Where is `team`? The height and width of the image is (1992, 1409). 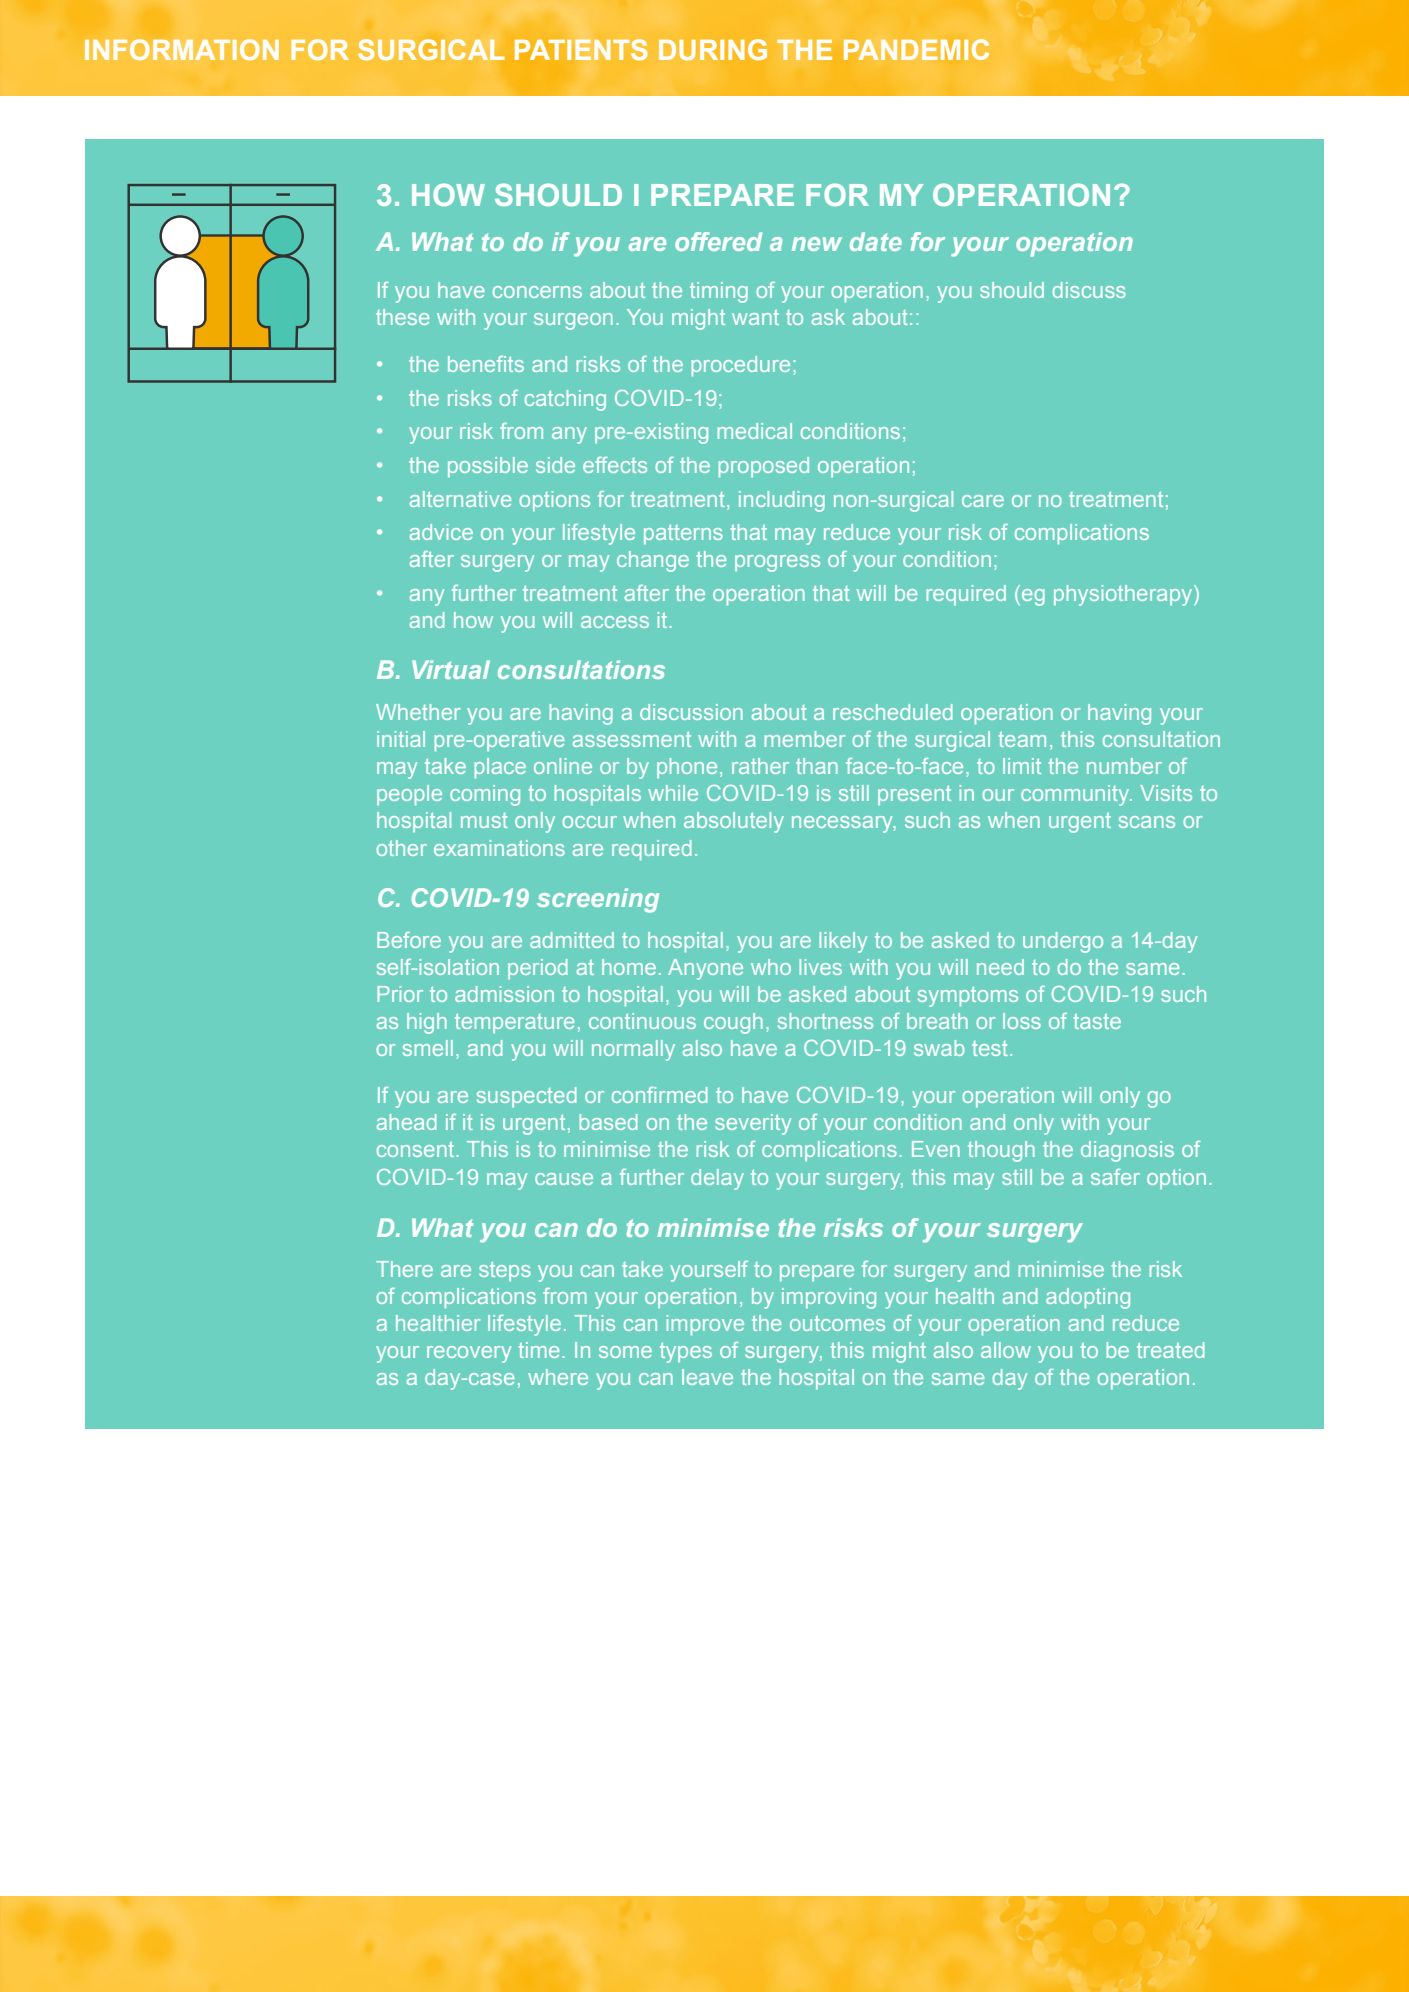 team is located at coordinates (1022, 739).
